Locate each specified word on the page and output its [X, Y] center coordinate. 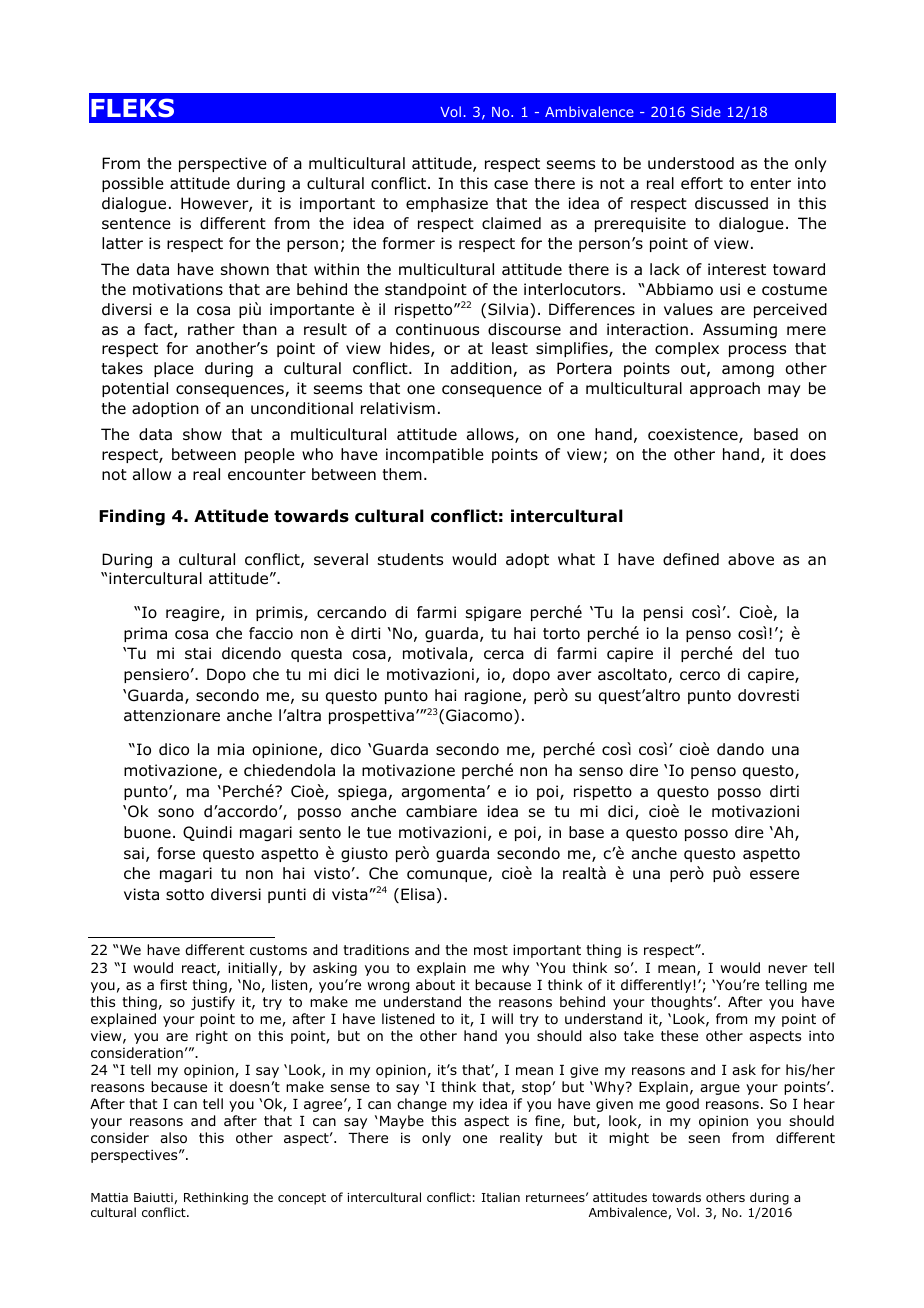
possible [133, 184]
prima [145, 634]
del [753, 653]
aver [574, 676]
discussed [731, 203]
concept [302, 1199]
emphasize [447, 204]
